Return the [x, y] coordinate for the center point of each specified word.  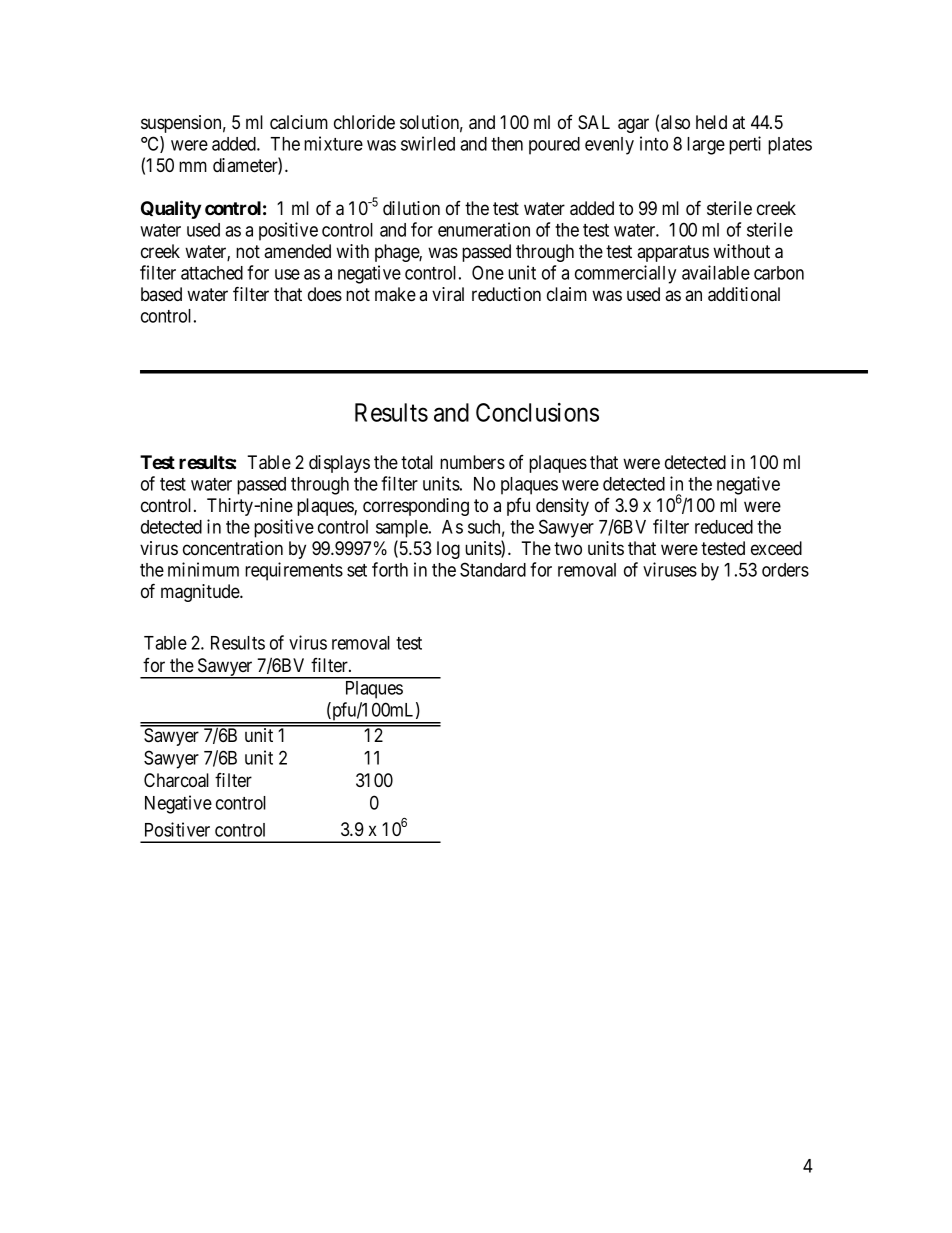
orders [785, 570]
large [706, 146]
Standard [493, 569]
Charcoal [176, 780]
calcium [299, 122]
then [507, 144]
